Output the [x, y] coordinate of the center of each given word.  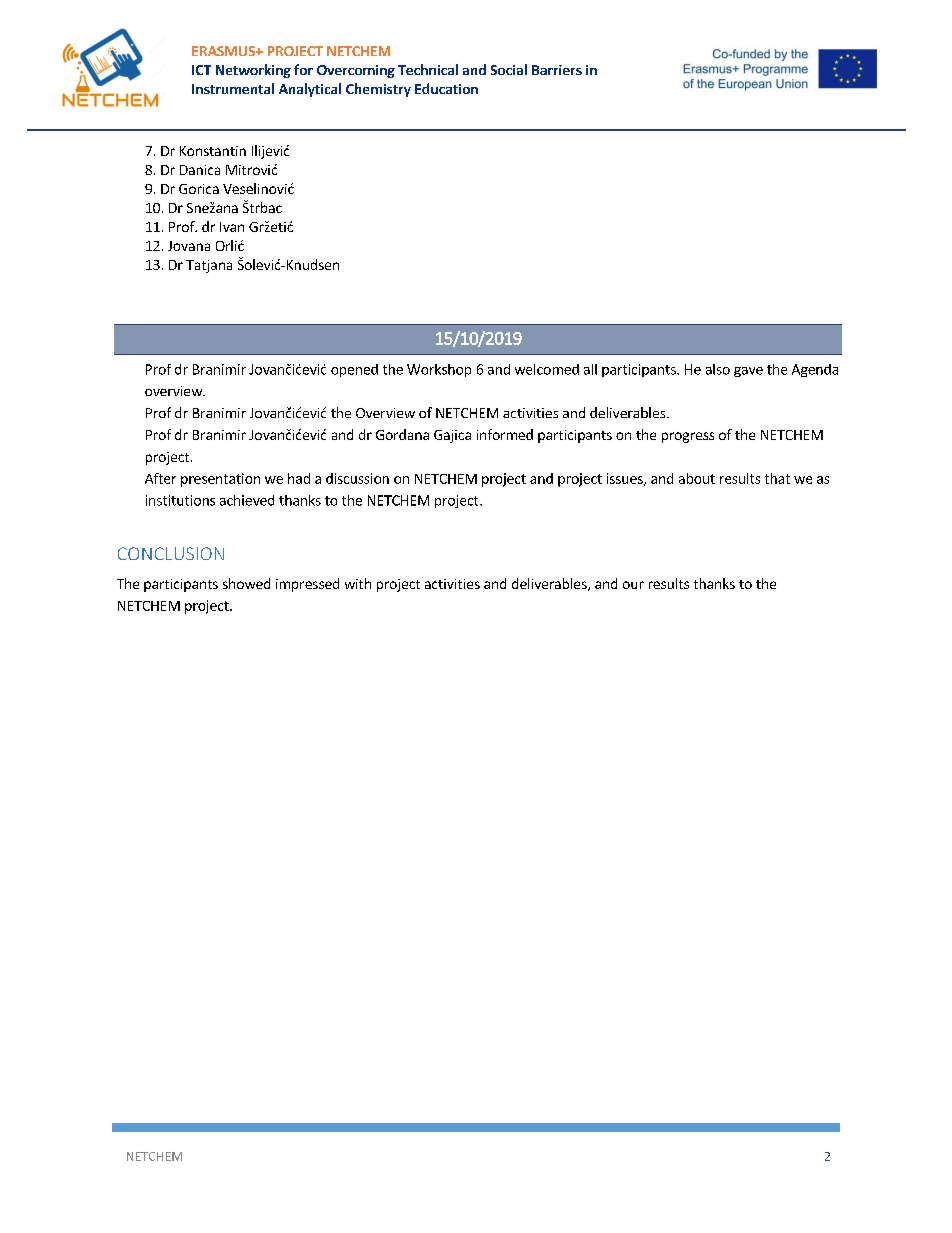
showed [246, 583]
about [697, 478]
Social [509, 69]
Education [446, 88]
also [718, 369]
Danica [200, 170]
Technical [428, 69]
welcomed [547, 369]
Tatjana [209, 266]
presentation [220, 480]
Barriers [557, 70]
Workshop [439, 370]
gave [748, 372]
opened [354, 370]
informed [505, 434]
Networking [253, 71]
